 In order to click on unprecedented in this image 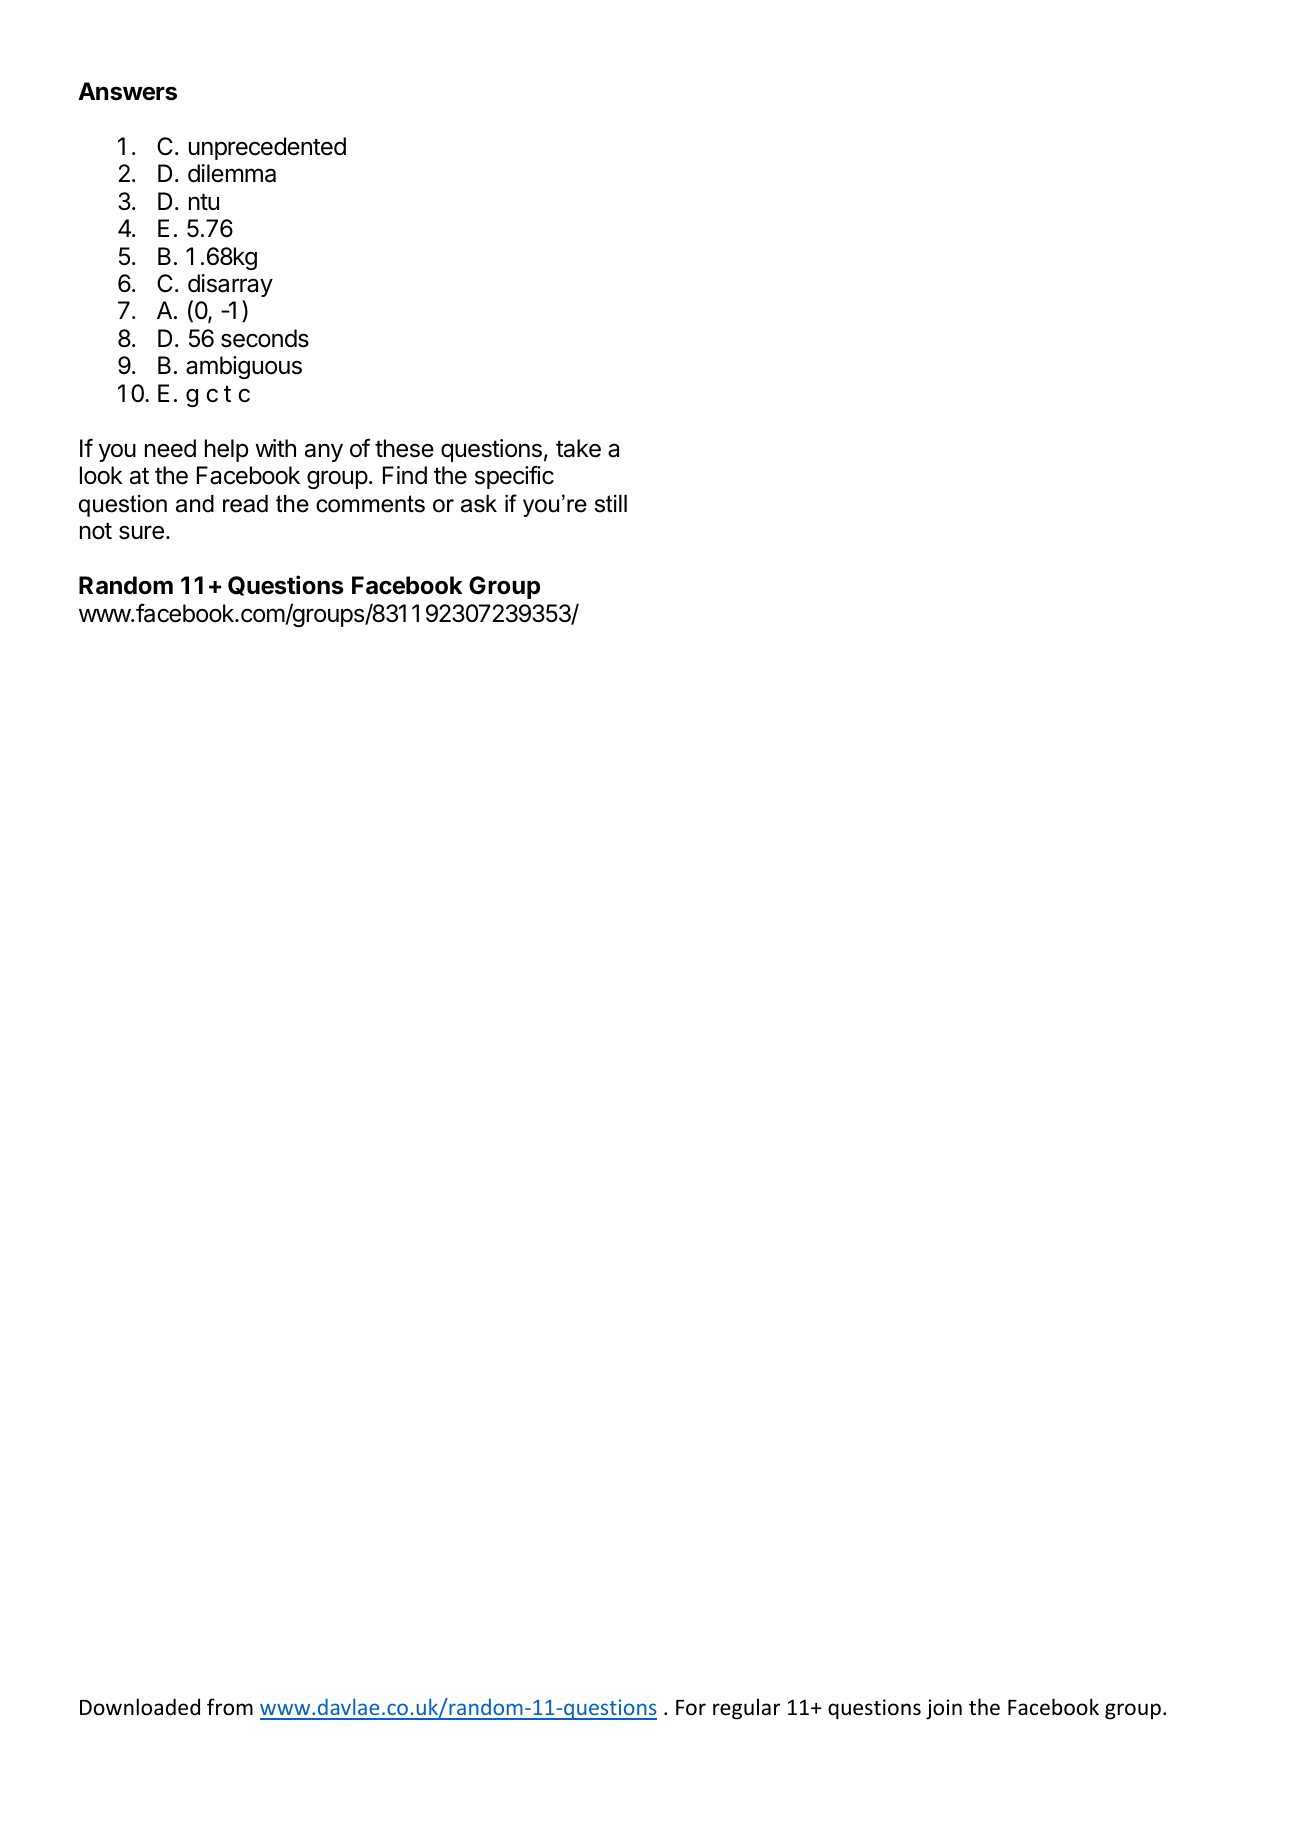, I will do `click(267, 148)`.
